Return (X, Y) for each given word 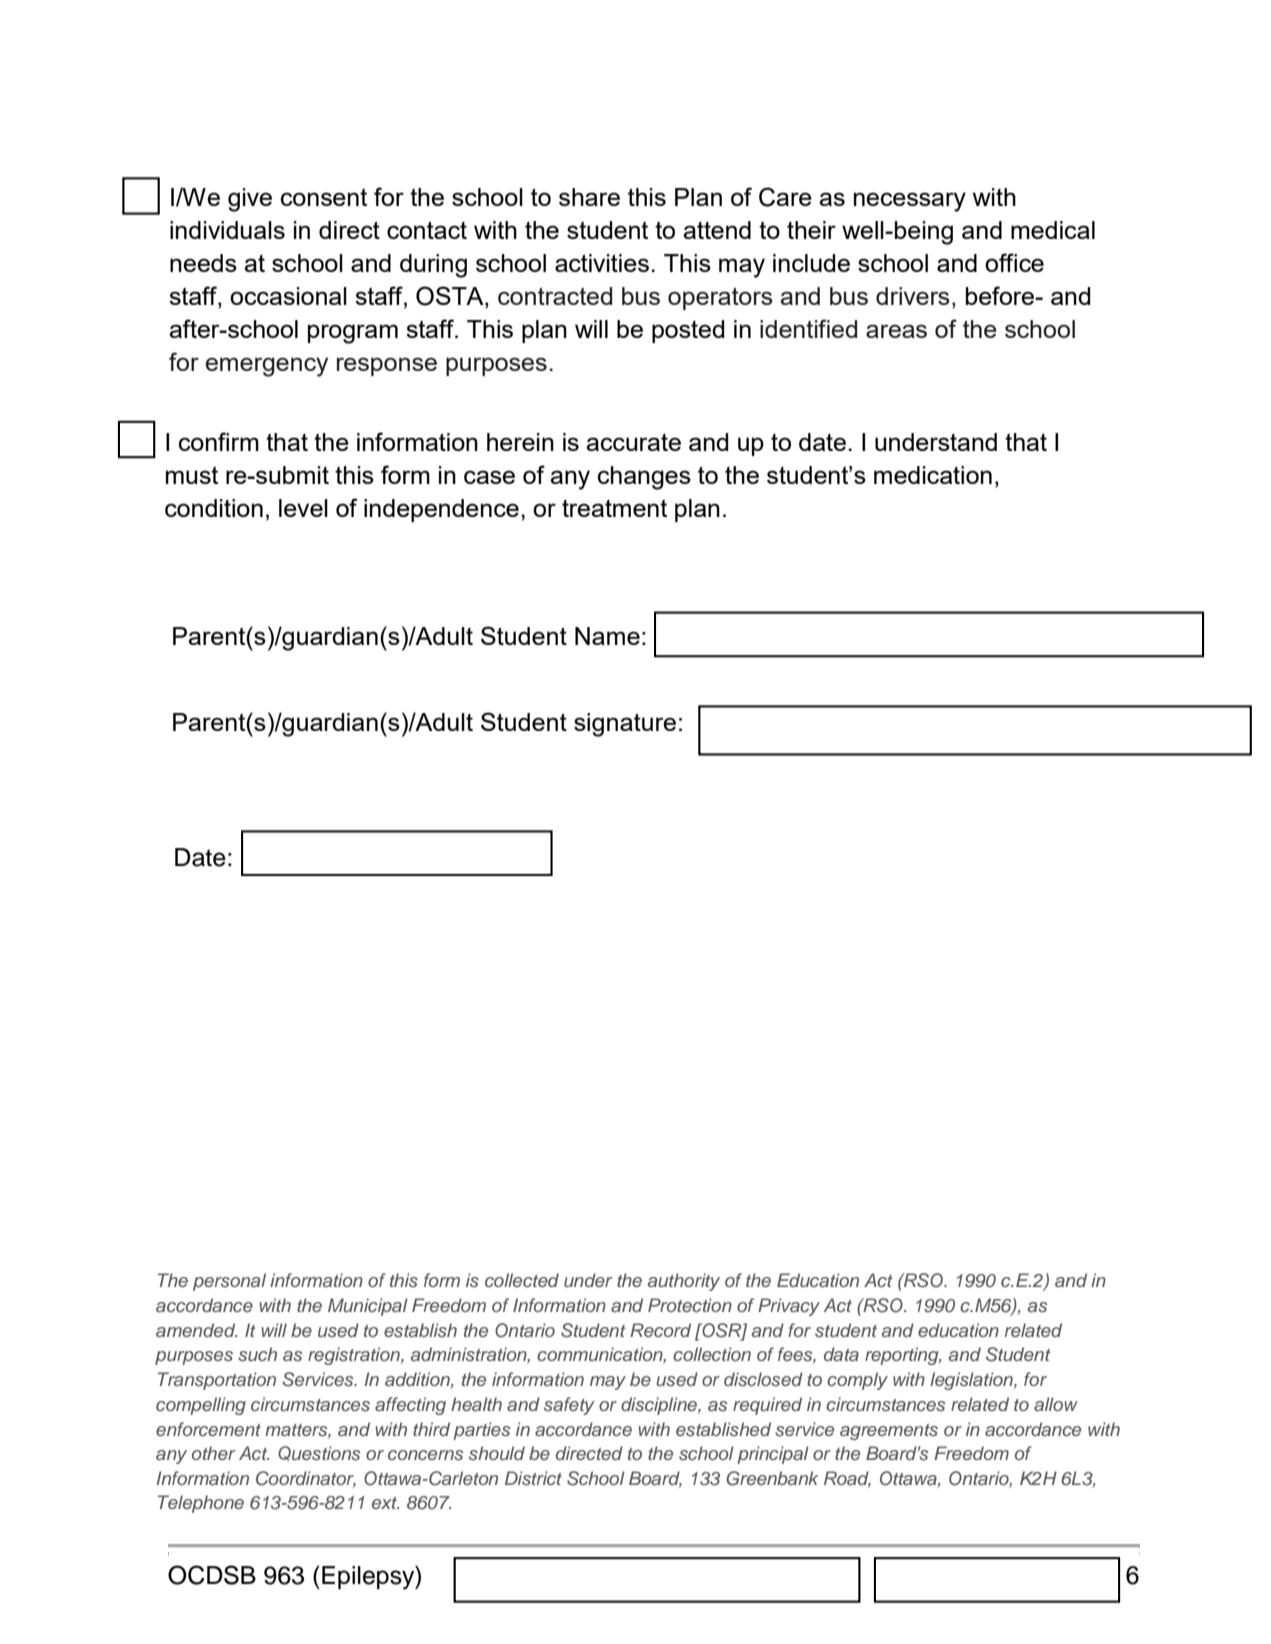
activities (602, 263)
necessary (910, 202)
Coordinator (306, 1479)
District (533, 1478)
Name (607, 636)
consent (324, 197)
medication (933, 475)
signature (625, 725)
